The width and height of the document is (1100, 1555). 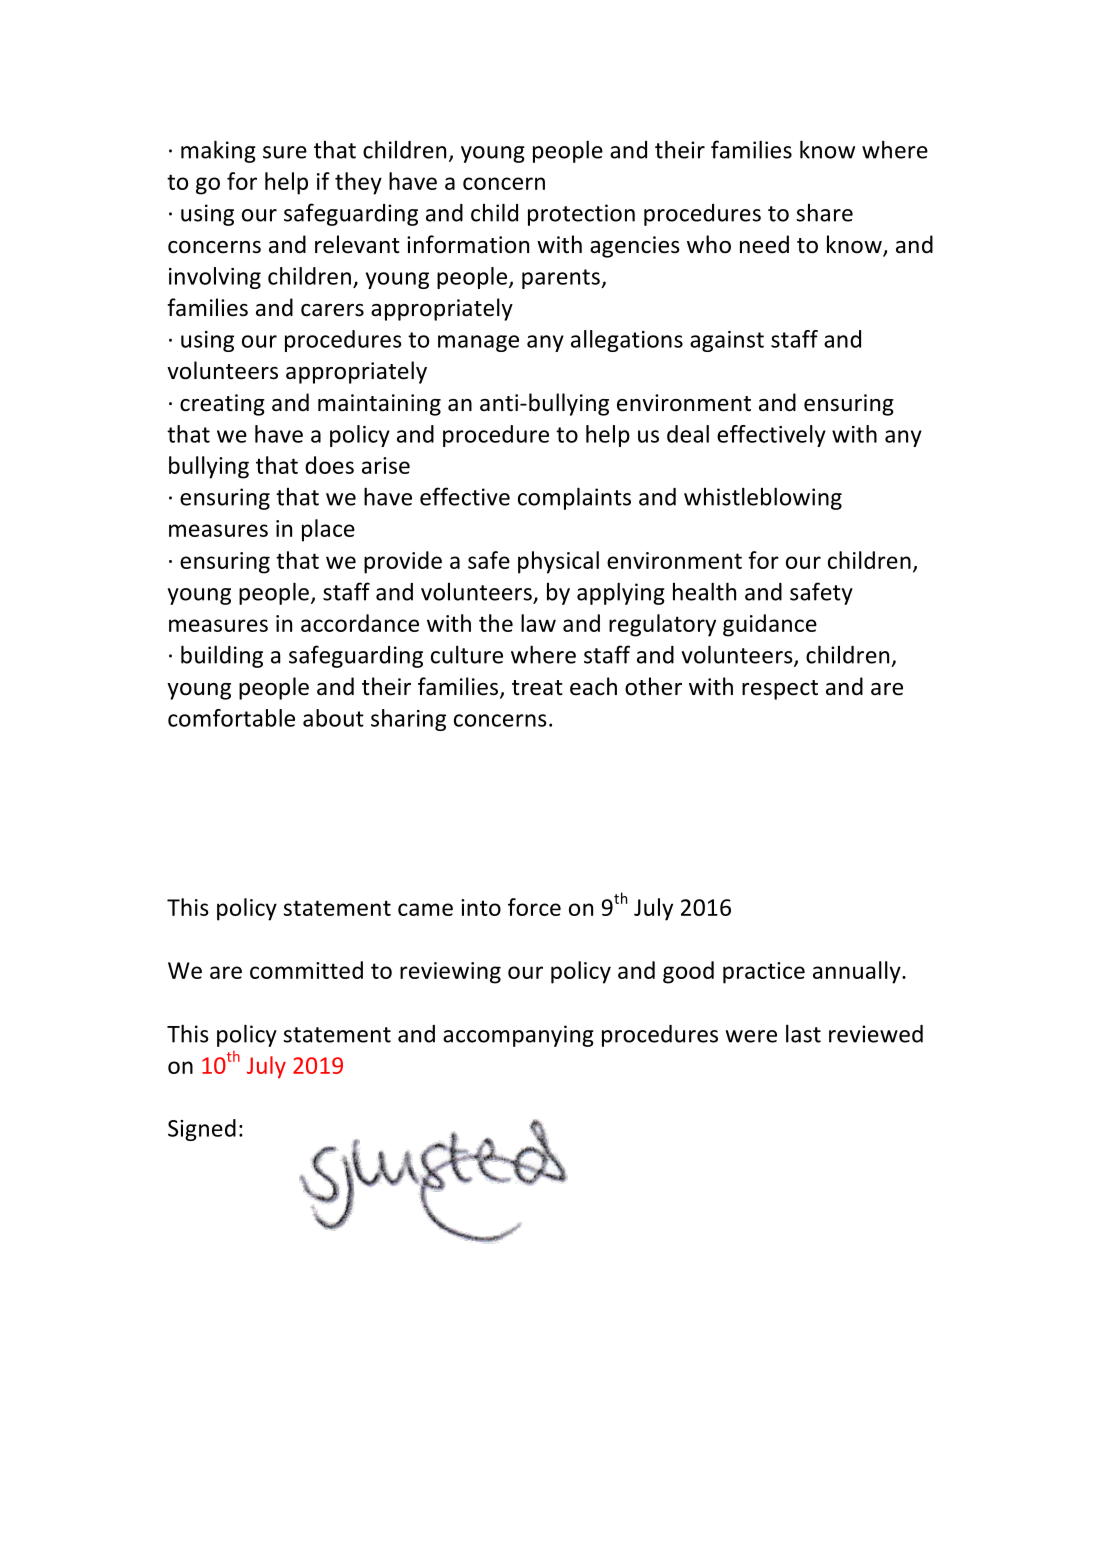 I want to click on Signed, so click(x=202, y=1130).
